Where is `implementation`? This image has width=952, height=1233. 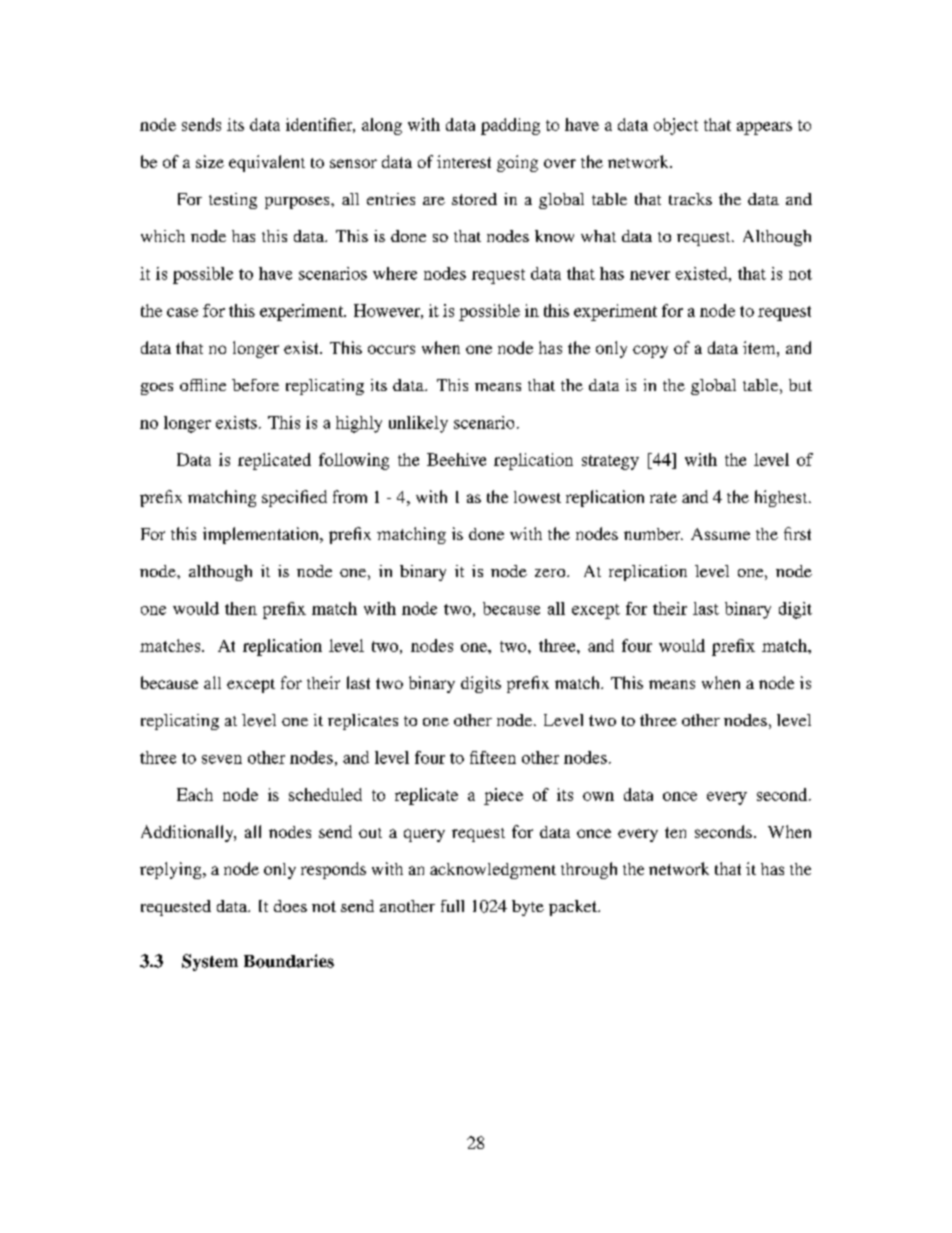 implementation is located at coordinates (262, 535).
